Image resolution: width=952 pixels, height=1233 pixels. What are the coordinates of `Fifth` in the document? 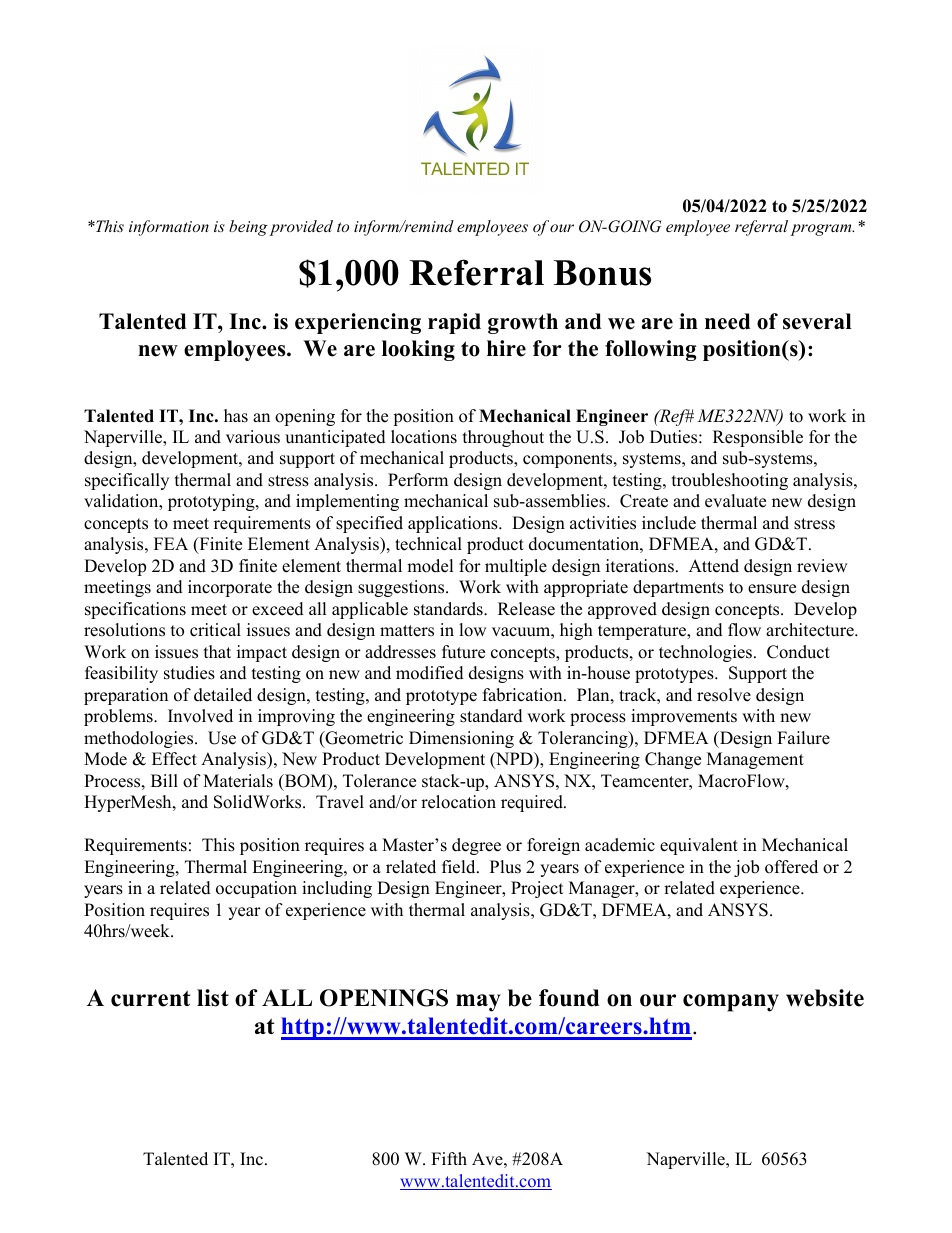 It's located at (449, 1158).
